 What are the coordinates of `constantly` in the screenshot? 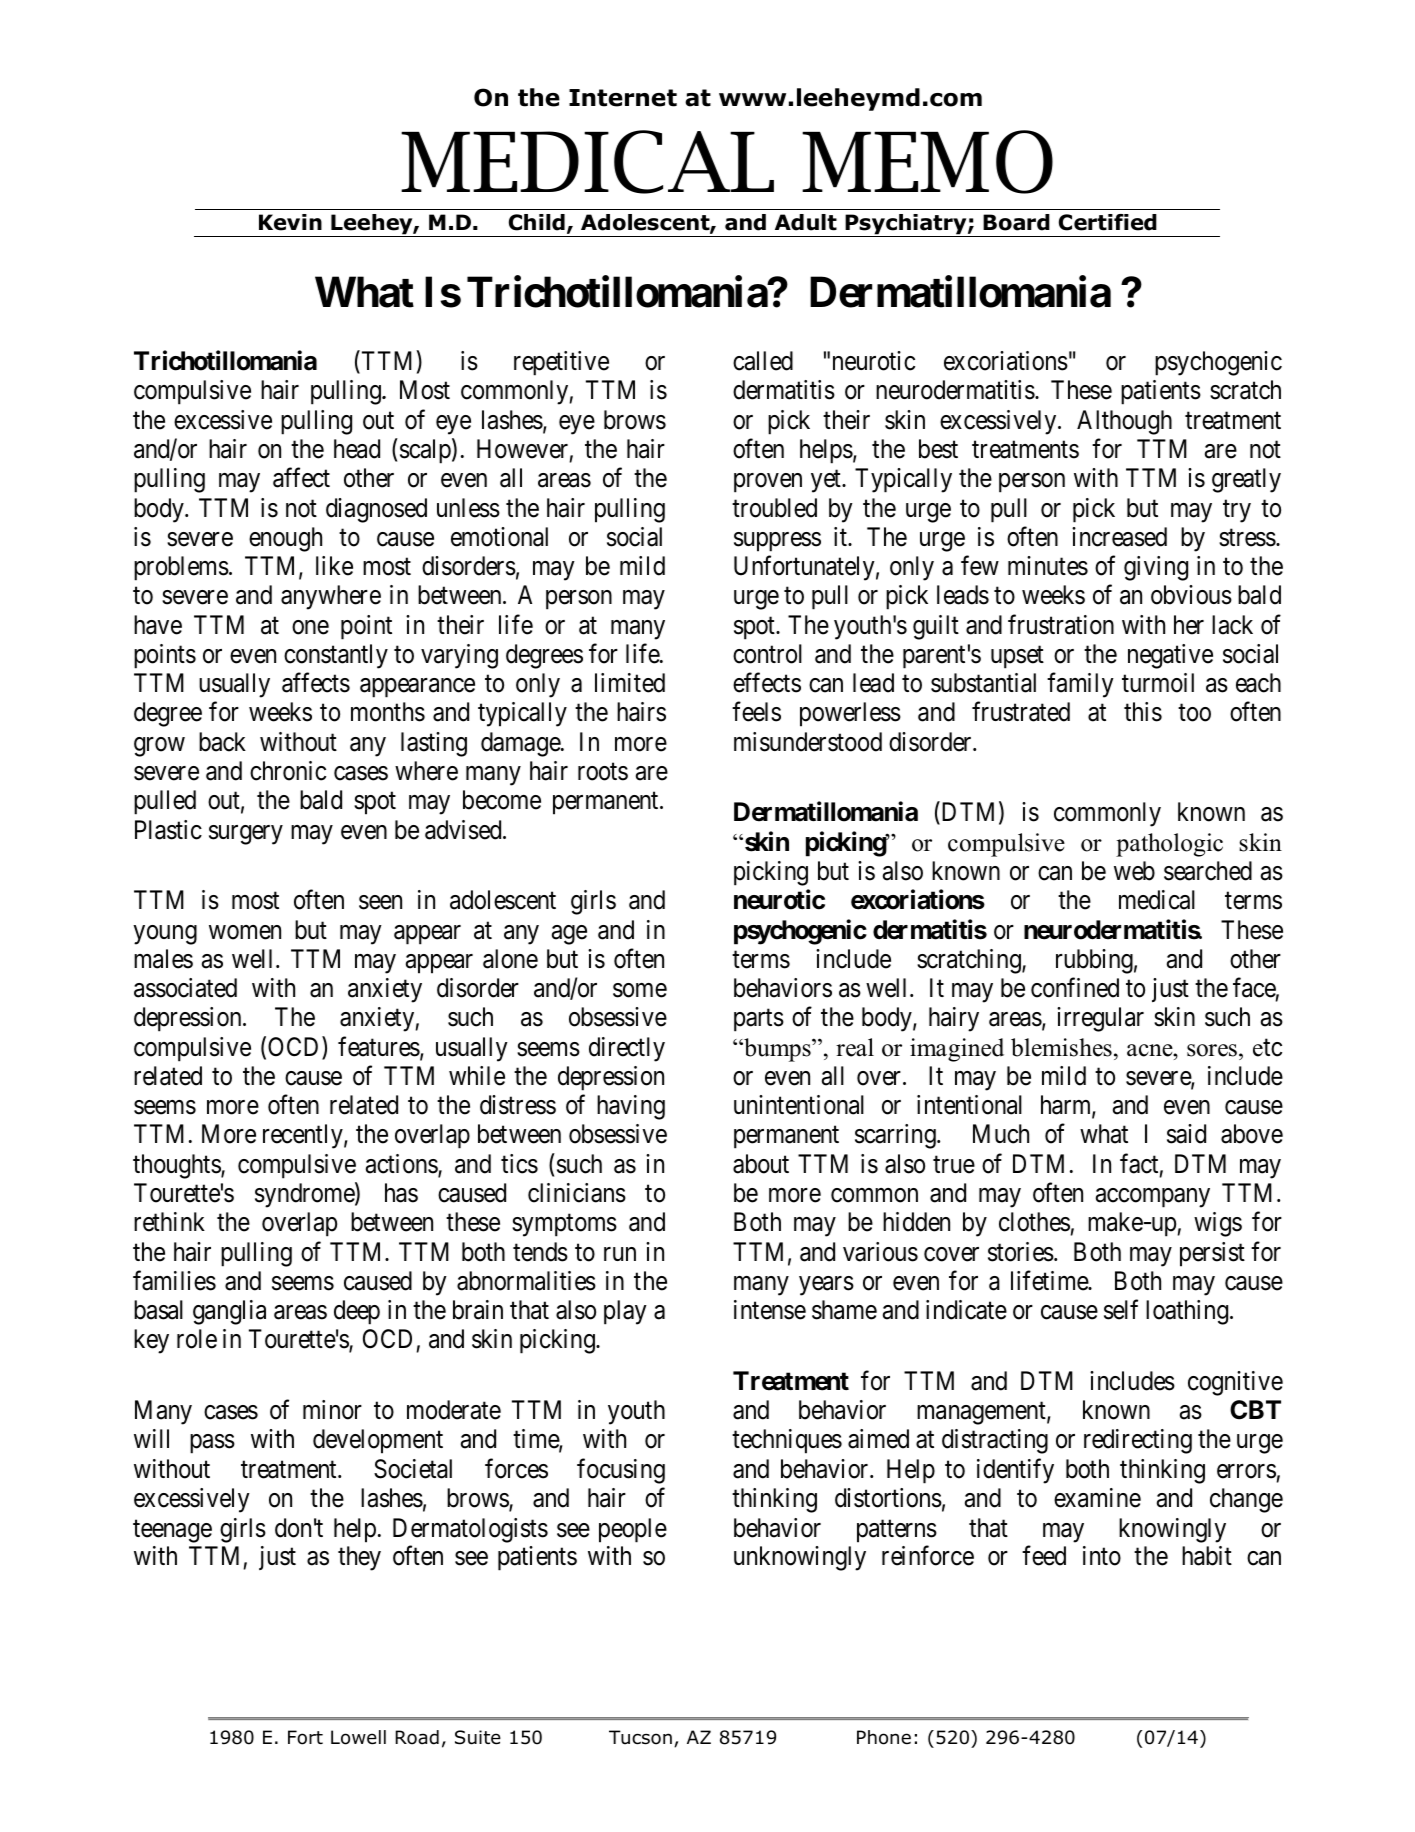 It's located at (336, 656).
